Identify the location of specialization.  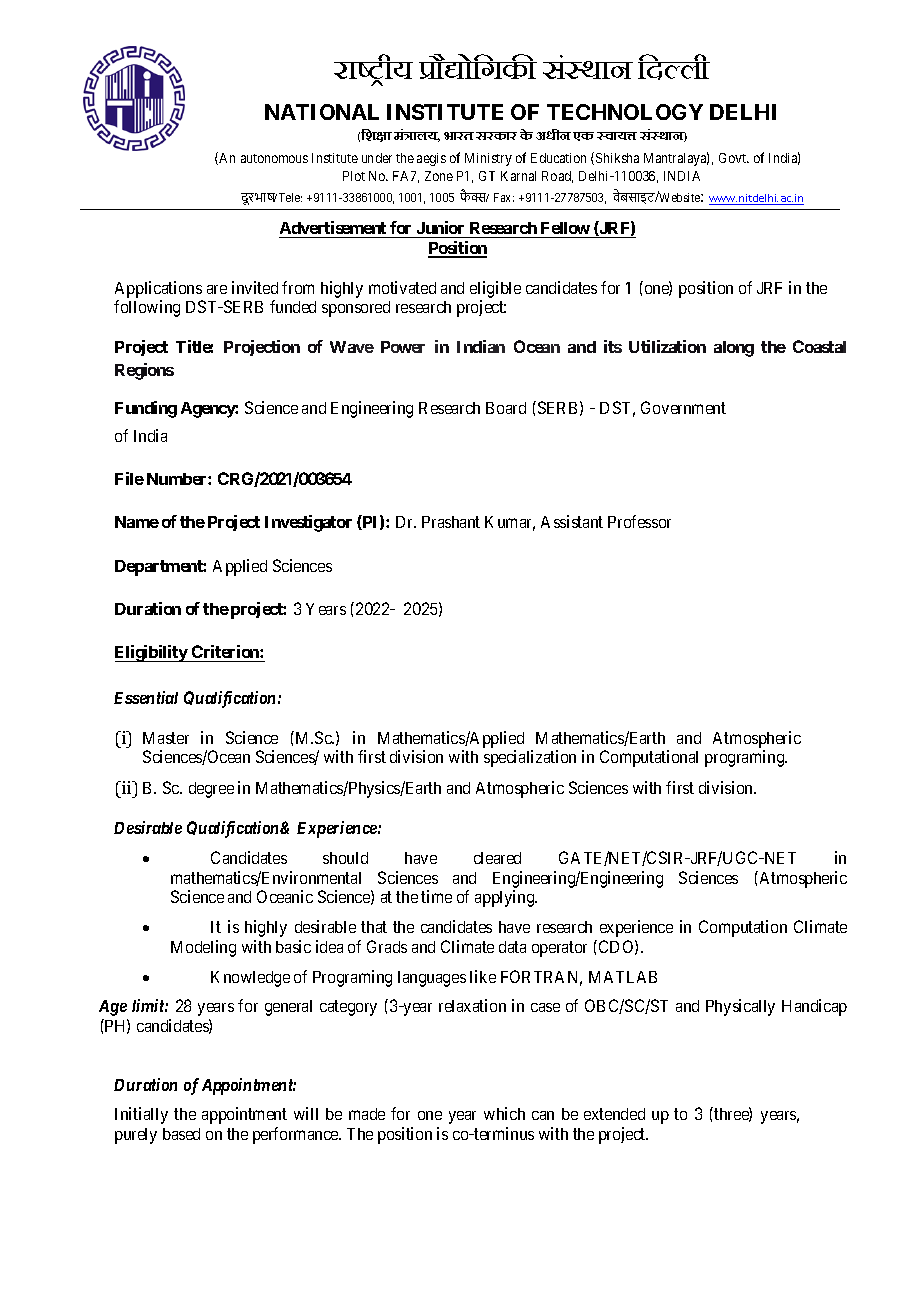
(530, 758).
